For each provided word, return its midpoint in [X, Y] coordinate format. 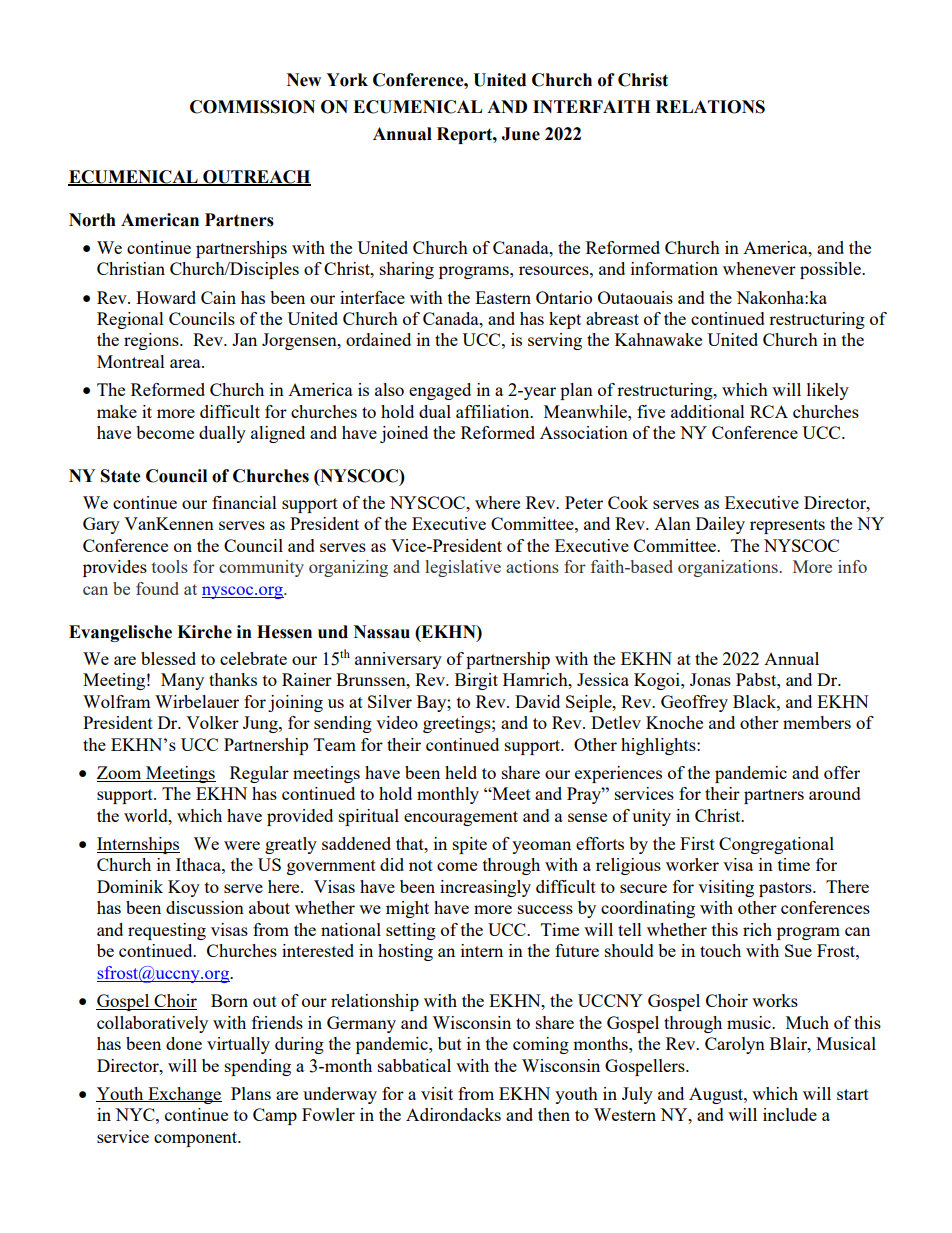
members [817, 722]
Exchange [184, 1095]
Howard [166, 297]
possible [831, 270]
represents [787, 526]
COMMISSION [252, 107]
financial [244, 502]
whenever [759, 268]
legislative [463, 568]
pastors [786, 889]
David [537, 701]
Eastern [503, 297]
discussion [205, 907]
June [520, 134]
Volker [212, 722]
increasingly [485, 888]
